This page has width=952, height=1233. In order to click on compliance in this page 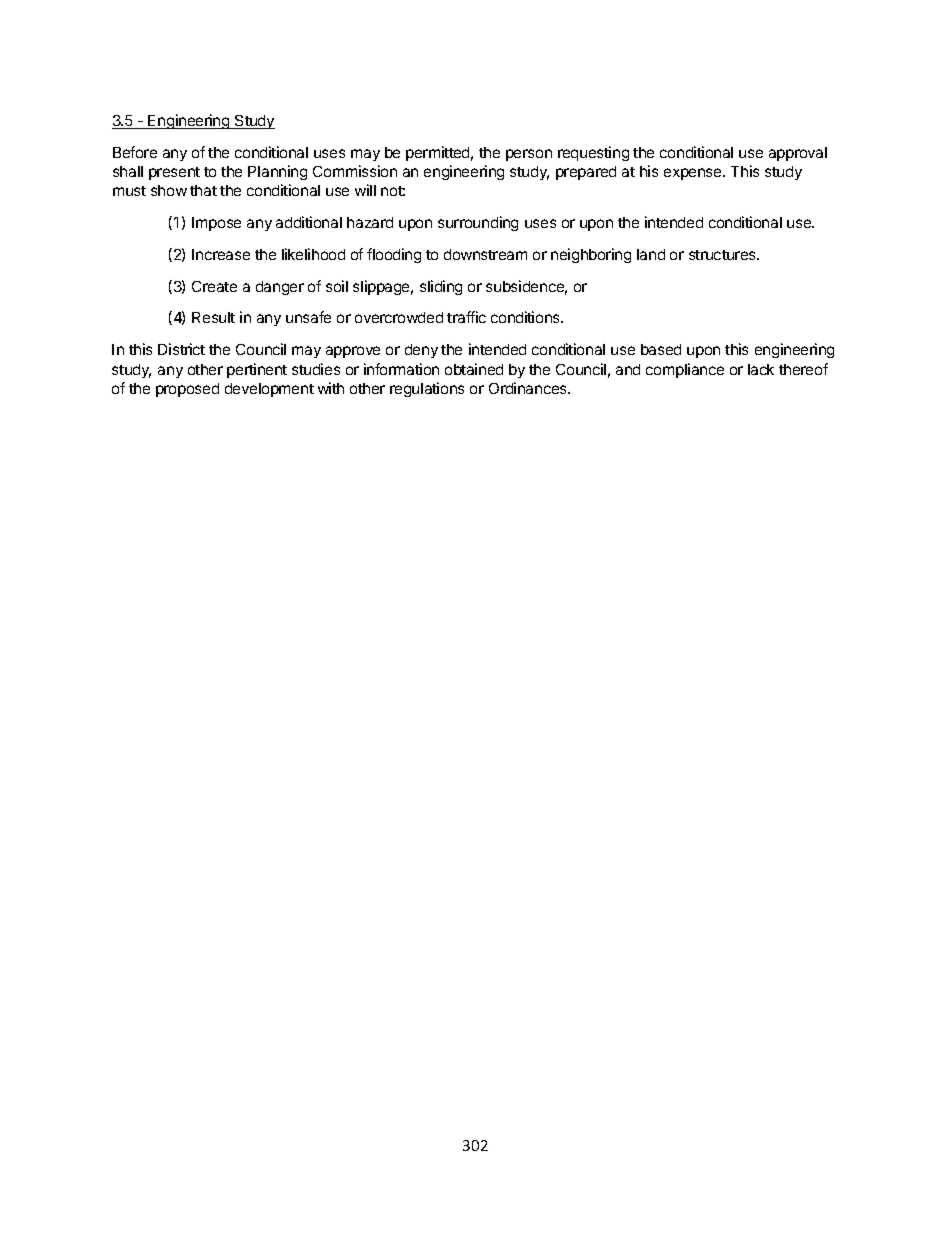, I will do `click(685, 370)`.
